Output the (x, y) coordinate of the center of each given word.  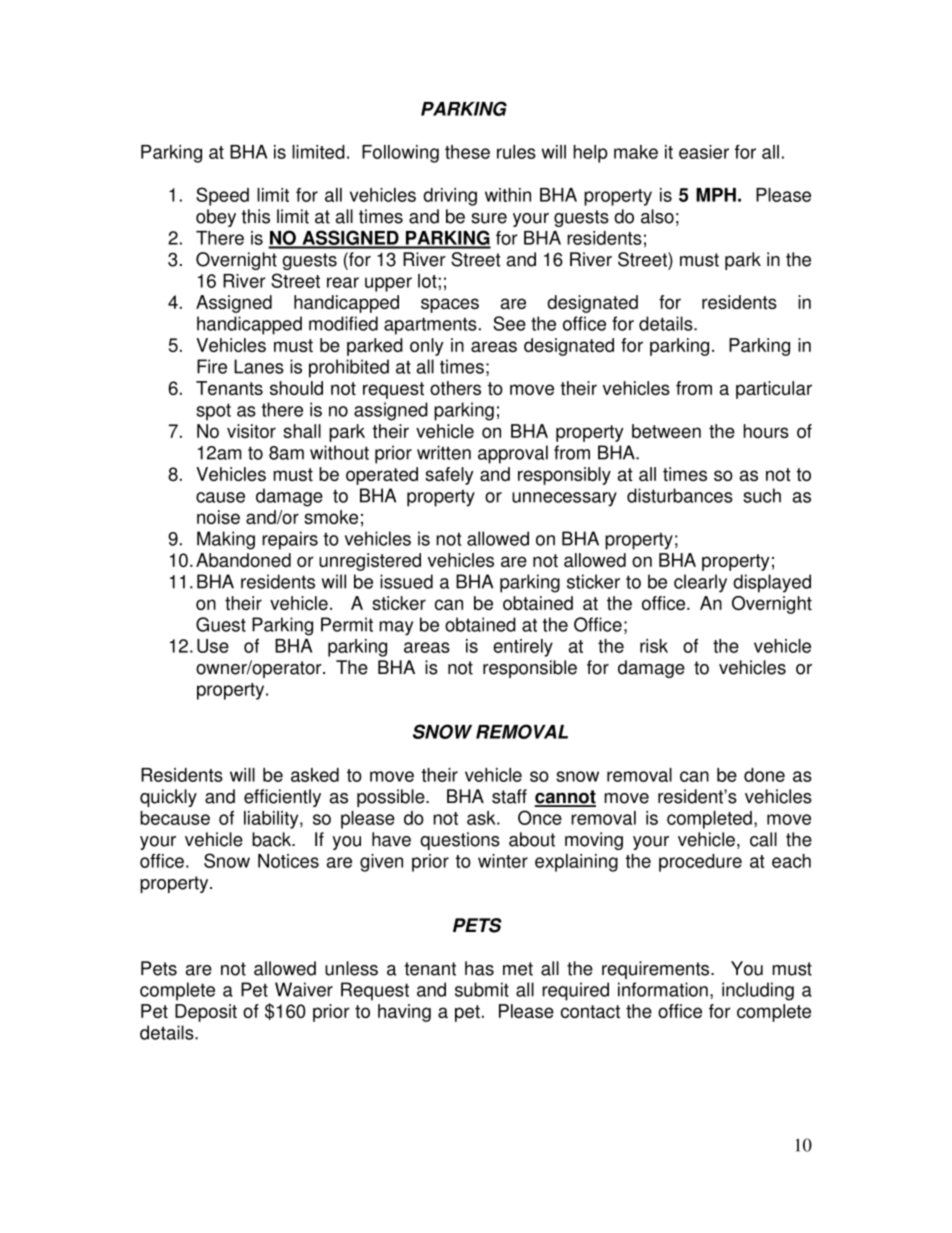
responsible (530, 669)
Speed (222, 196)
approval (513, 454)
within (508, 195)
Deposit (206, 1013)
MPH (716, 195)
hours (766, 431)
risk (654, 646)
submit (482, 989)
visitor (251, 431)
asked (315, 775)
